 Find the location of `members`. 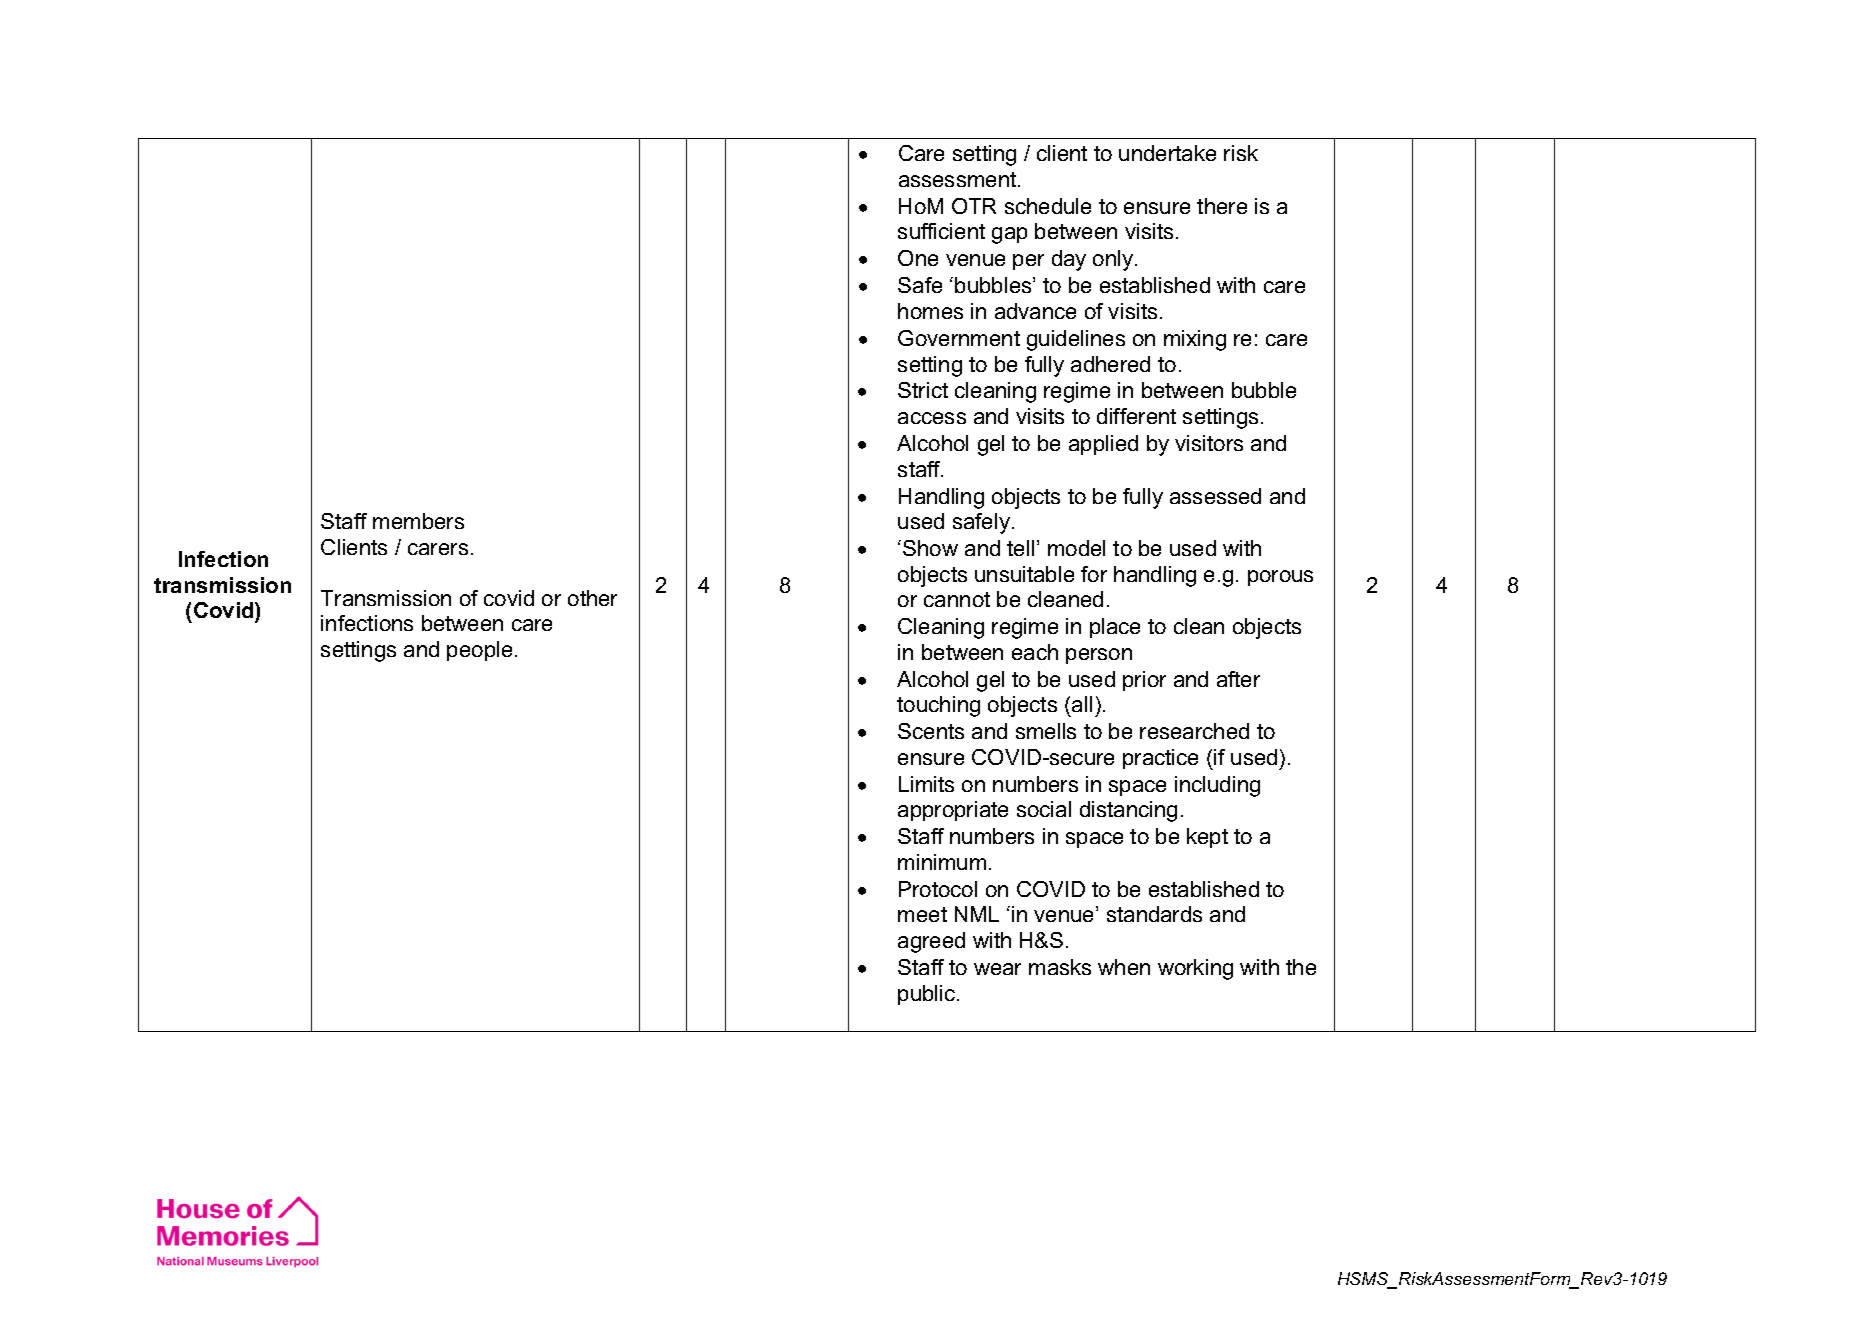

members is located at coordinates (418, 521).
